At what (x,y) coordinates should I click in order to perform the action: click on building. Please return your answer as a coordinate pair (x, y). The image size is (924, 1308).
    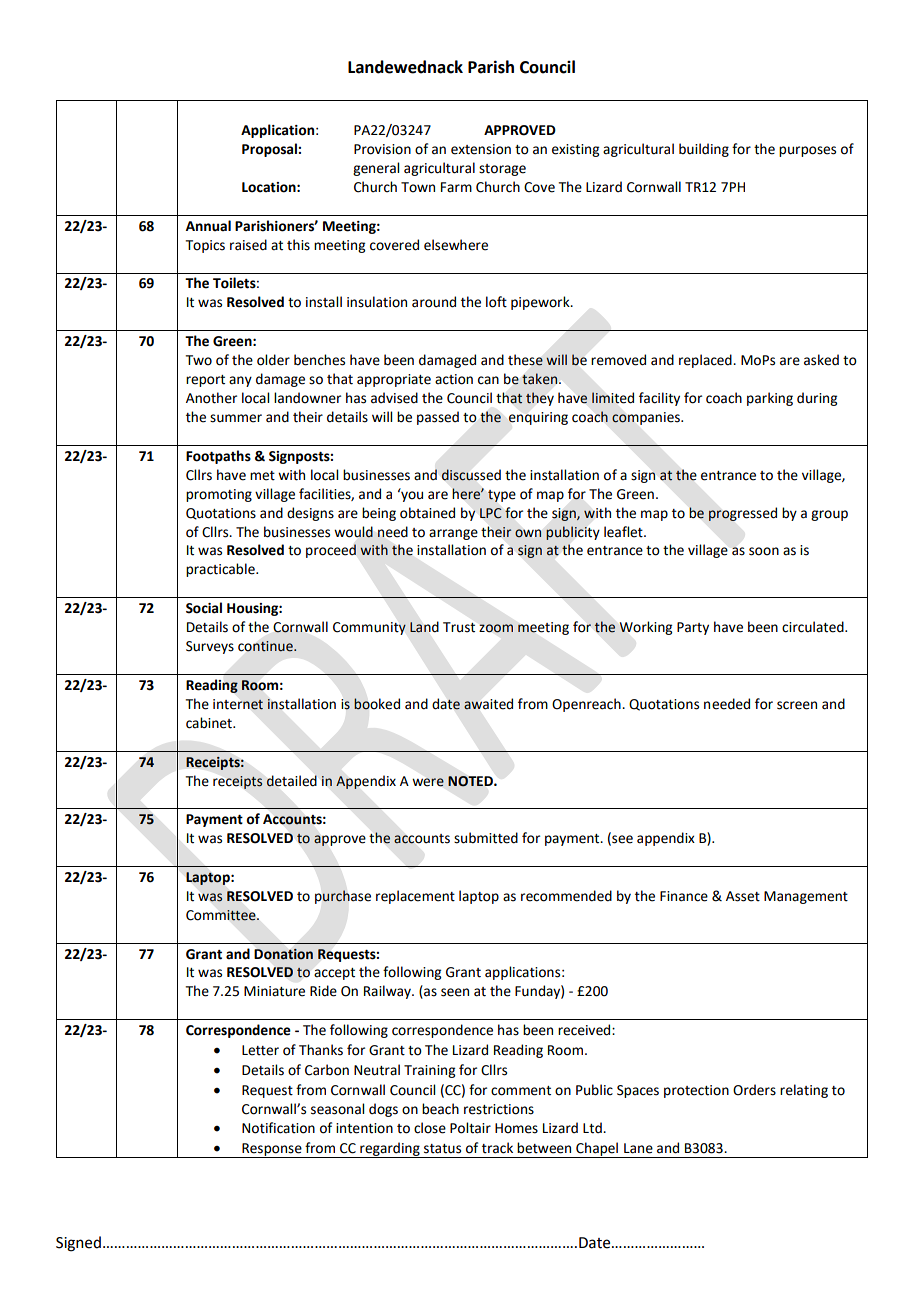
    Looking at the image, I should click on (704, 150).
